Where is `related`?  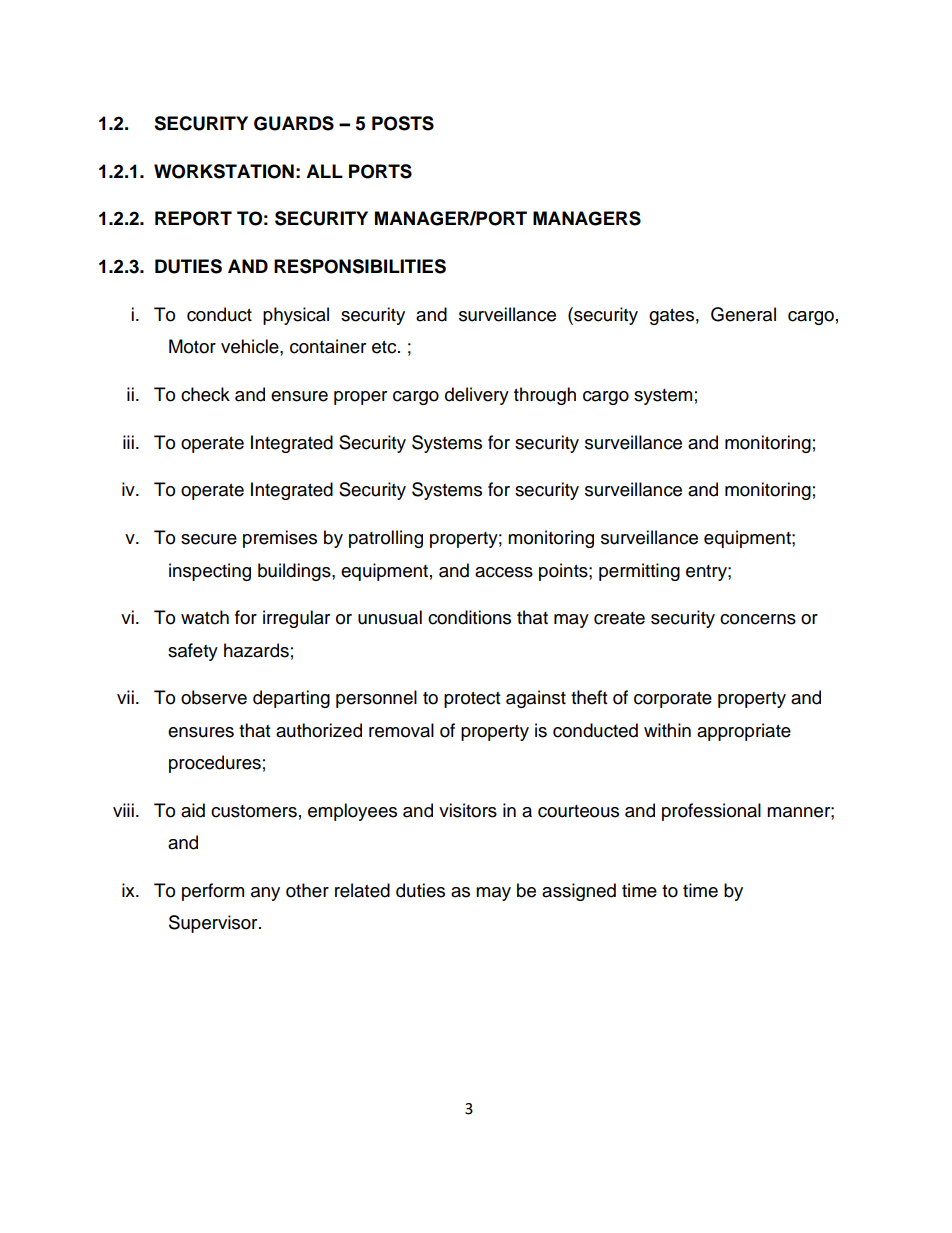
related is located at coordinates (362, 890).
